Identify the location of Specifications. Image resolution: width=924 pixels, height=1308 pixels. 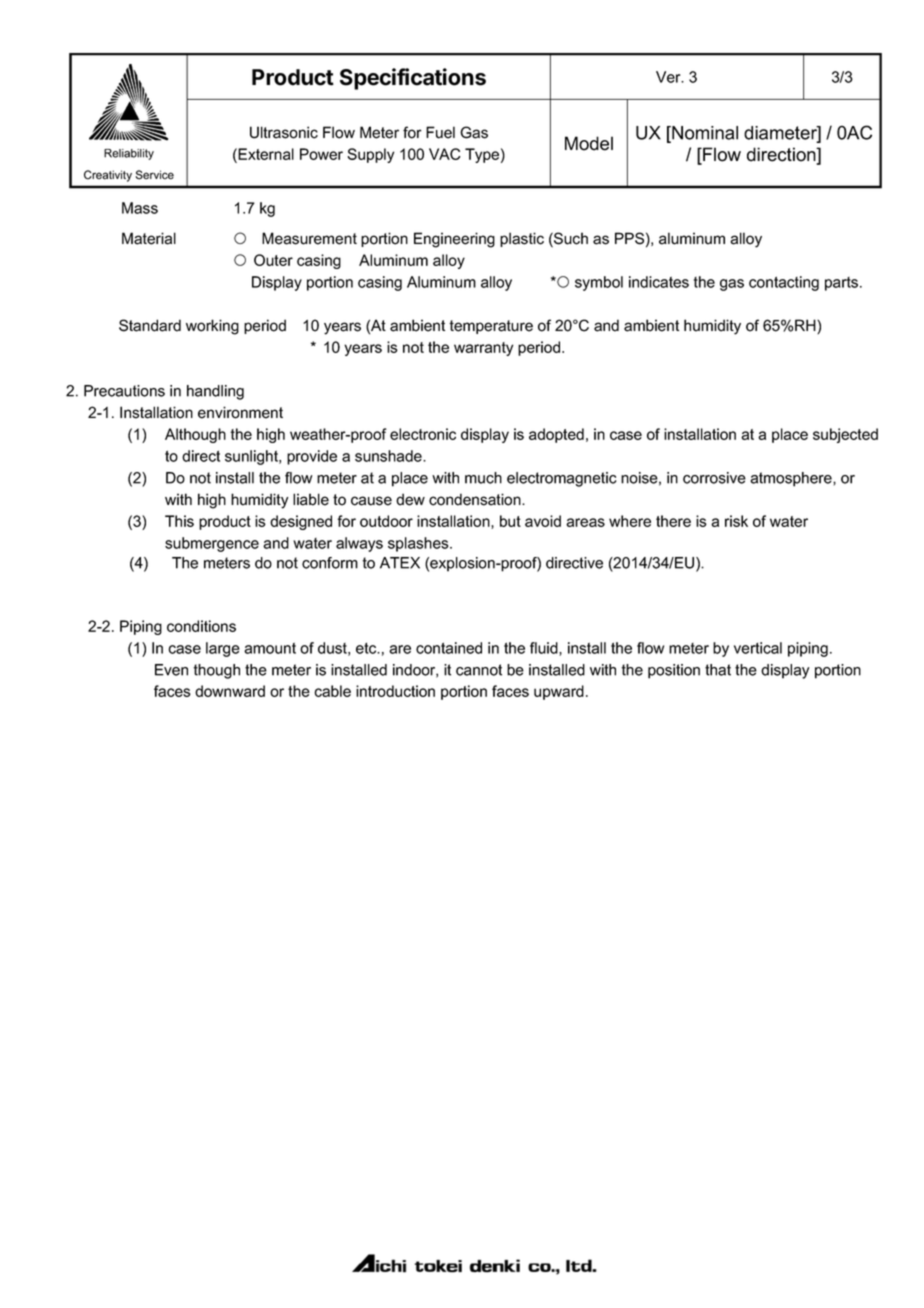
(413, 79).
